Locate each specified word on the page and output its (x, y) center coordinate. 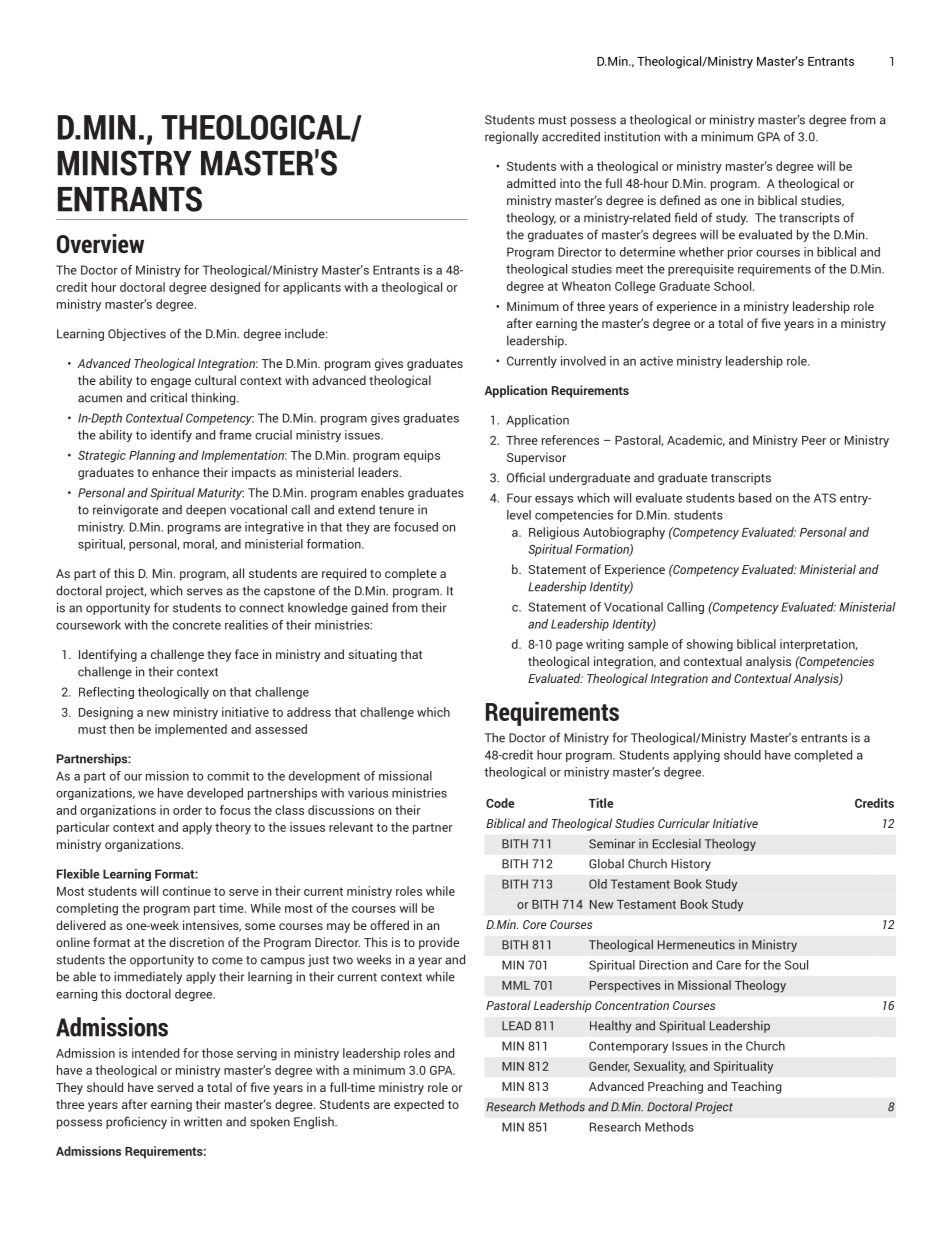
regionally (512, 138)
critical (168, 398)
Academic (696, 440)
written (203, 1122)
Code (500, 803)
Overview (100, 244)
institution (632, 137)
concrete (197, 625)
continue (187, 891)
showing (710, 645)
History (691, 865)
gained (369, 609)
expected (419, 1105)
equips (422, 456)
